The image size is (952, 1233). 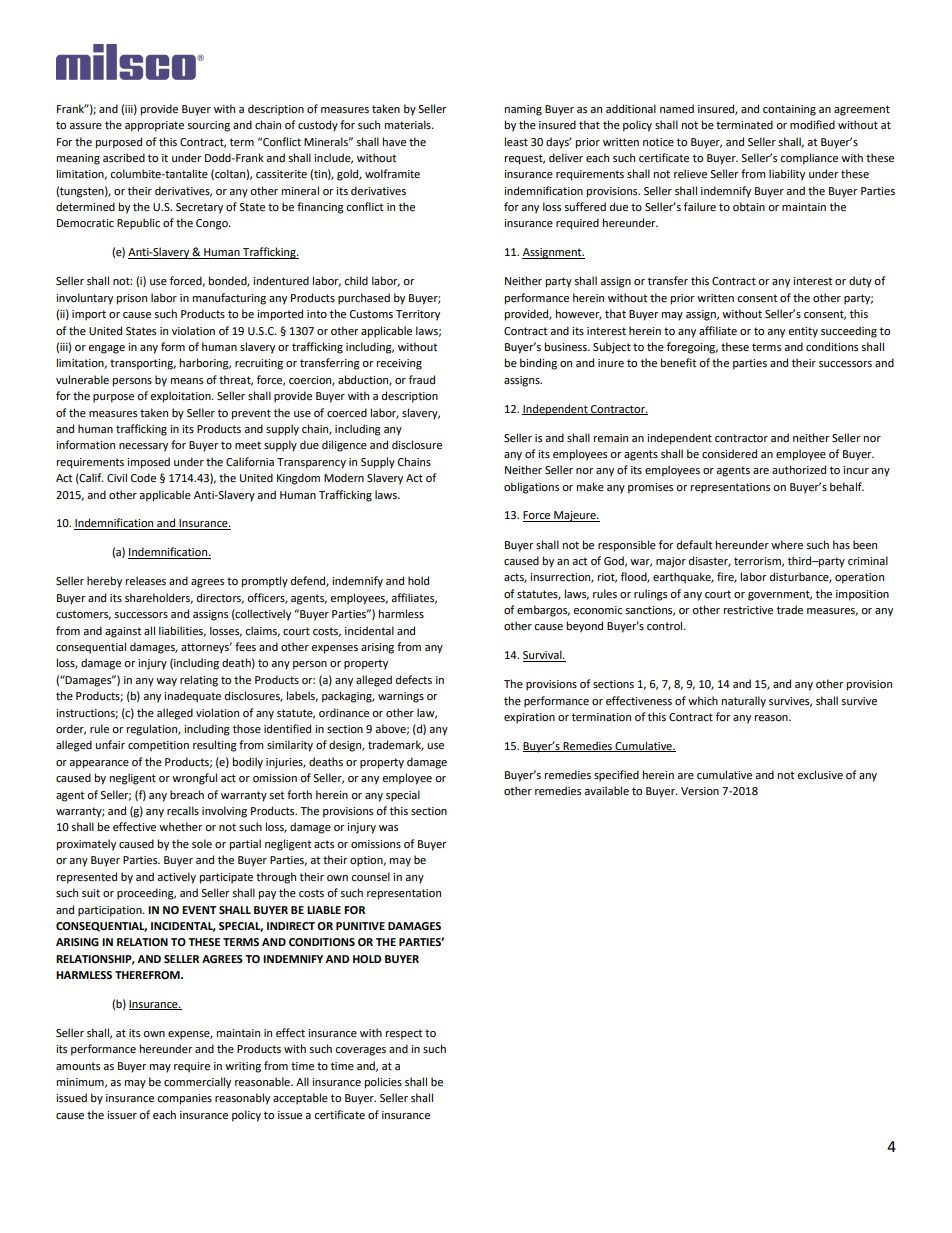 I want to click on Version, so click(x=700, y=791).
